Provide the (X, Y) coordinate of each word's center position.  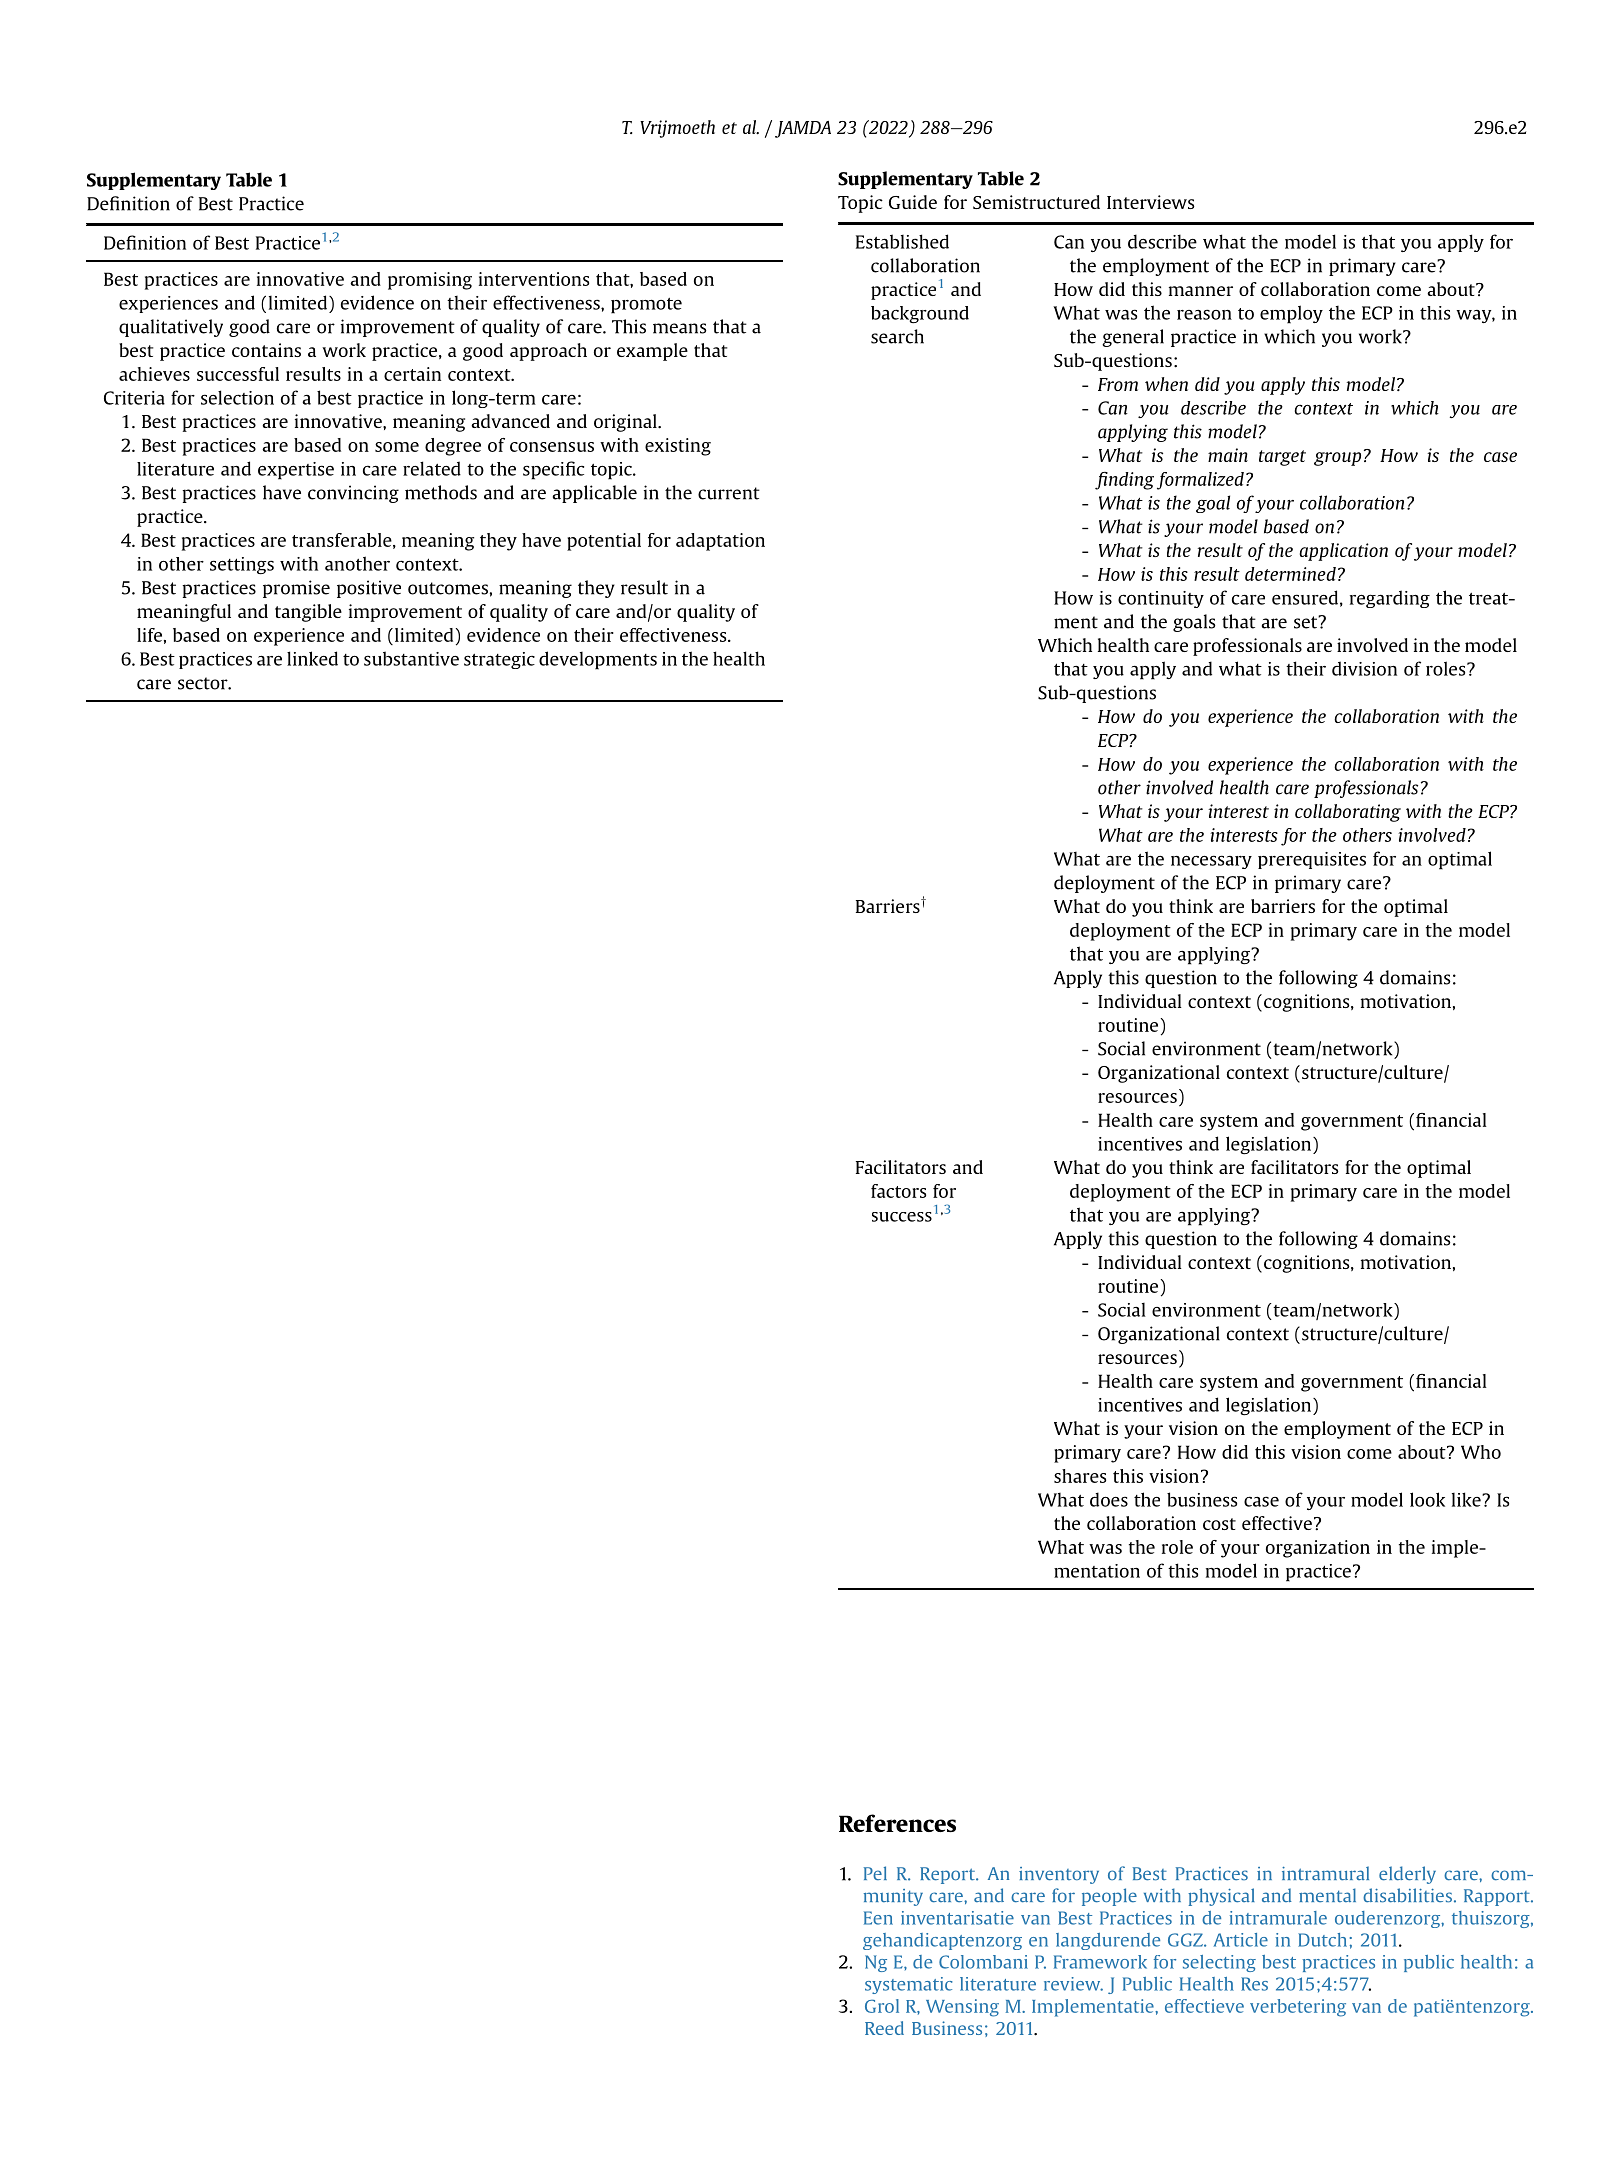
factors (898, 1191)
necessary (1211, 862)
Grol (882, 2006)
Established (902, 241)
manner (1201, 291)
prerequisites (1312, 860)
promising (430, 281)
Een (878, 1918)
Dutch (1322, 1940)
